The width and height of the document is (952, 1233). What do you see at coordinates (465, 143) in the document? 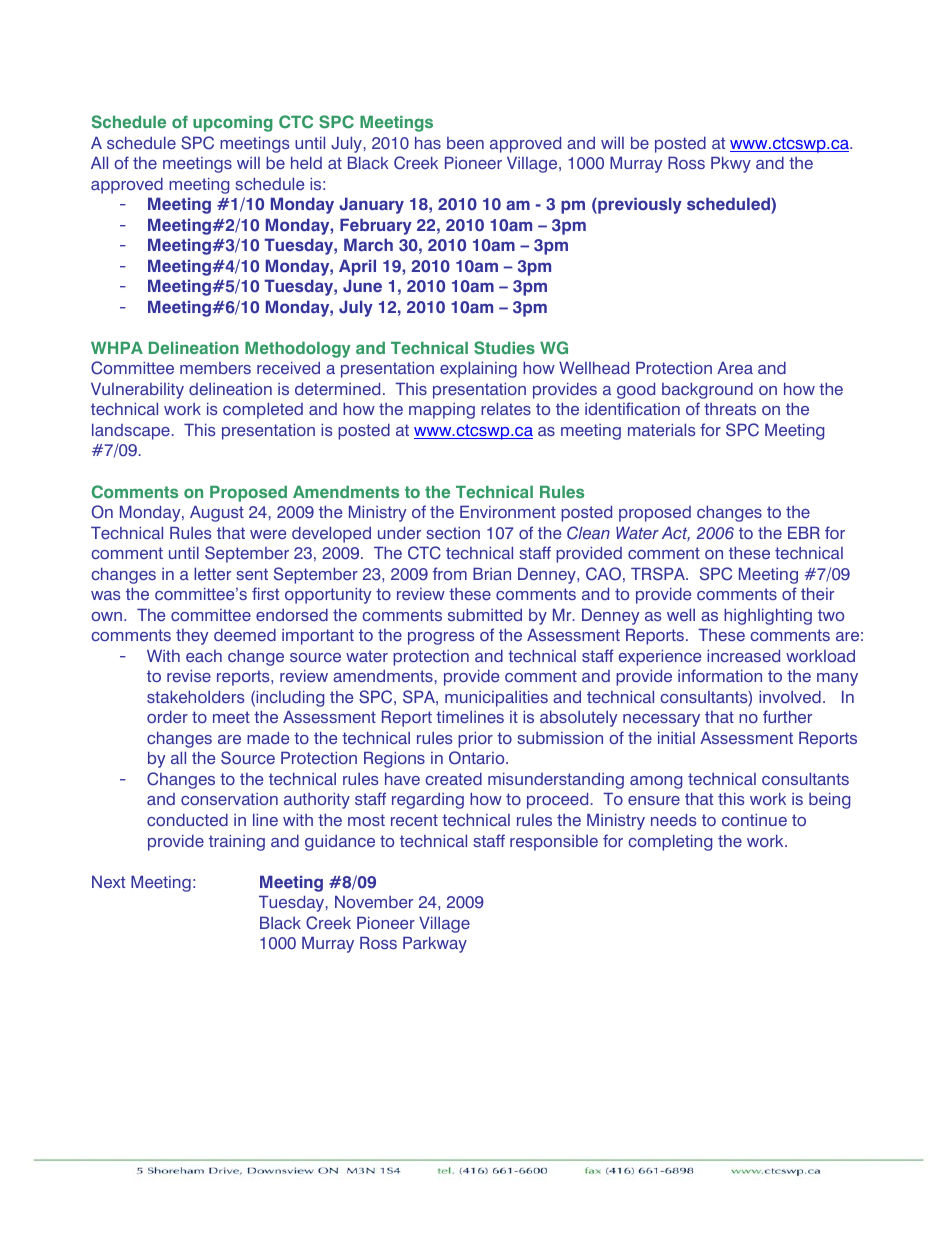
I see `been` at bounding box center [465, 143].
